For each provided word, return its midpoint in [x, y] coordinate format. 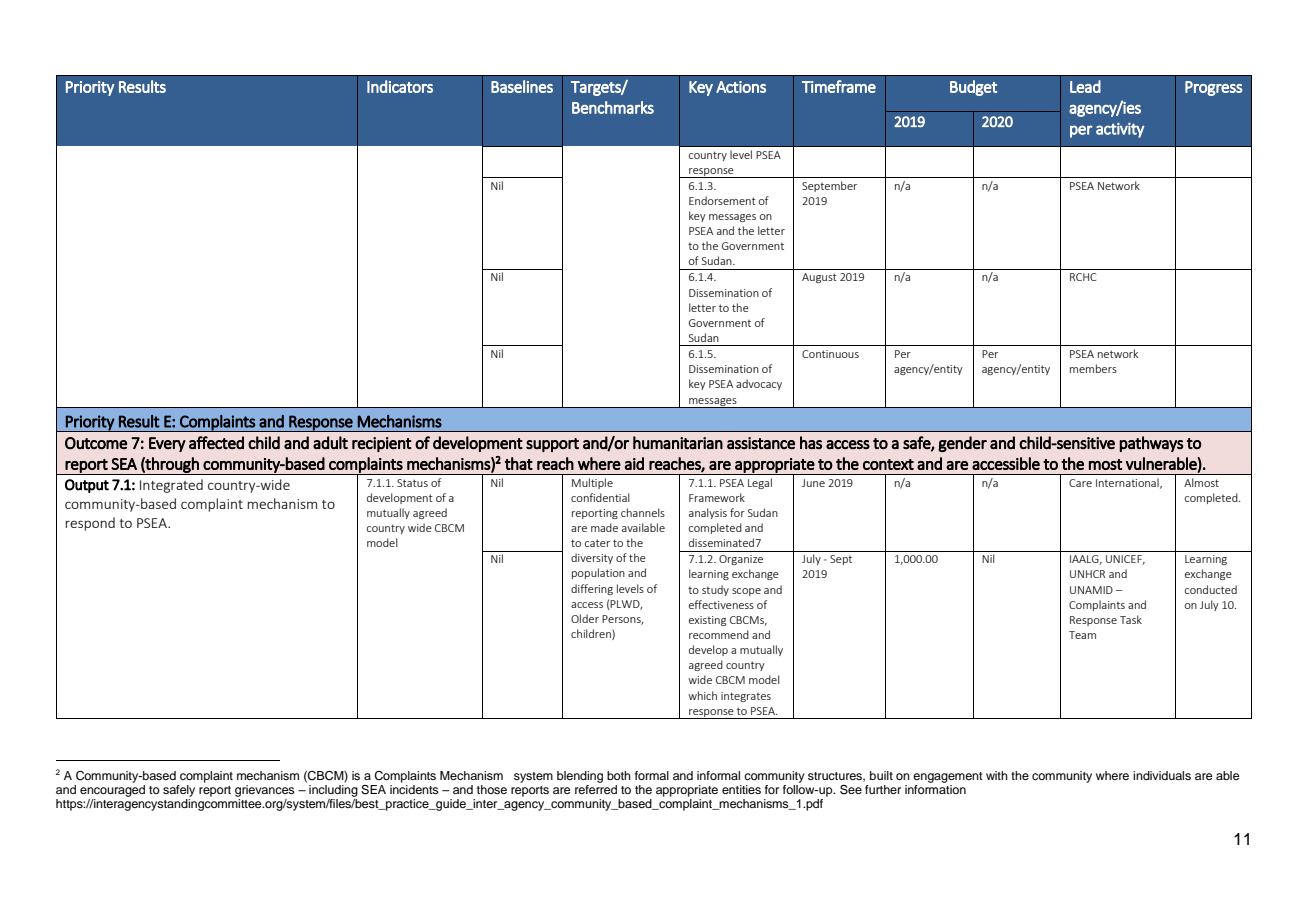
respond [90, 524]
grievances [265, 792]
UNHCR [1087, 574]
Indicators [400, 86]
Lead [1085, 86]
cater [597, 543]
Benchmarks [613, 107]
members [1093, 368]
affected [216, 442]
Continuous [830, 354]
